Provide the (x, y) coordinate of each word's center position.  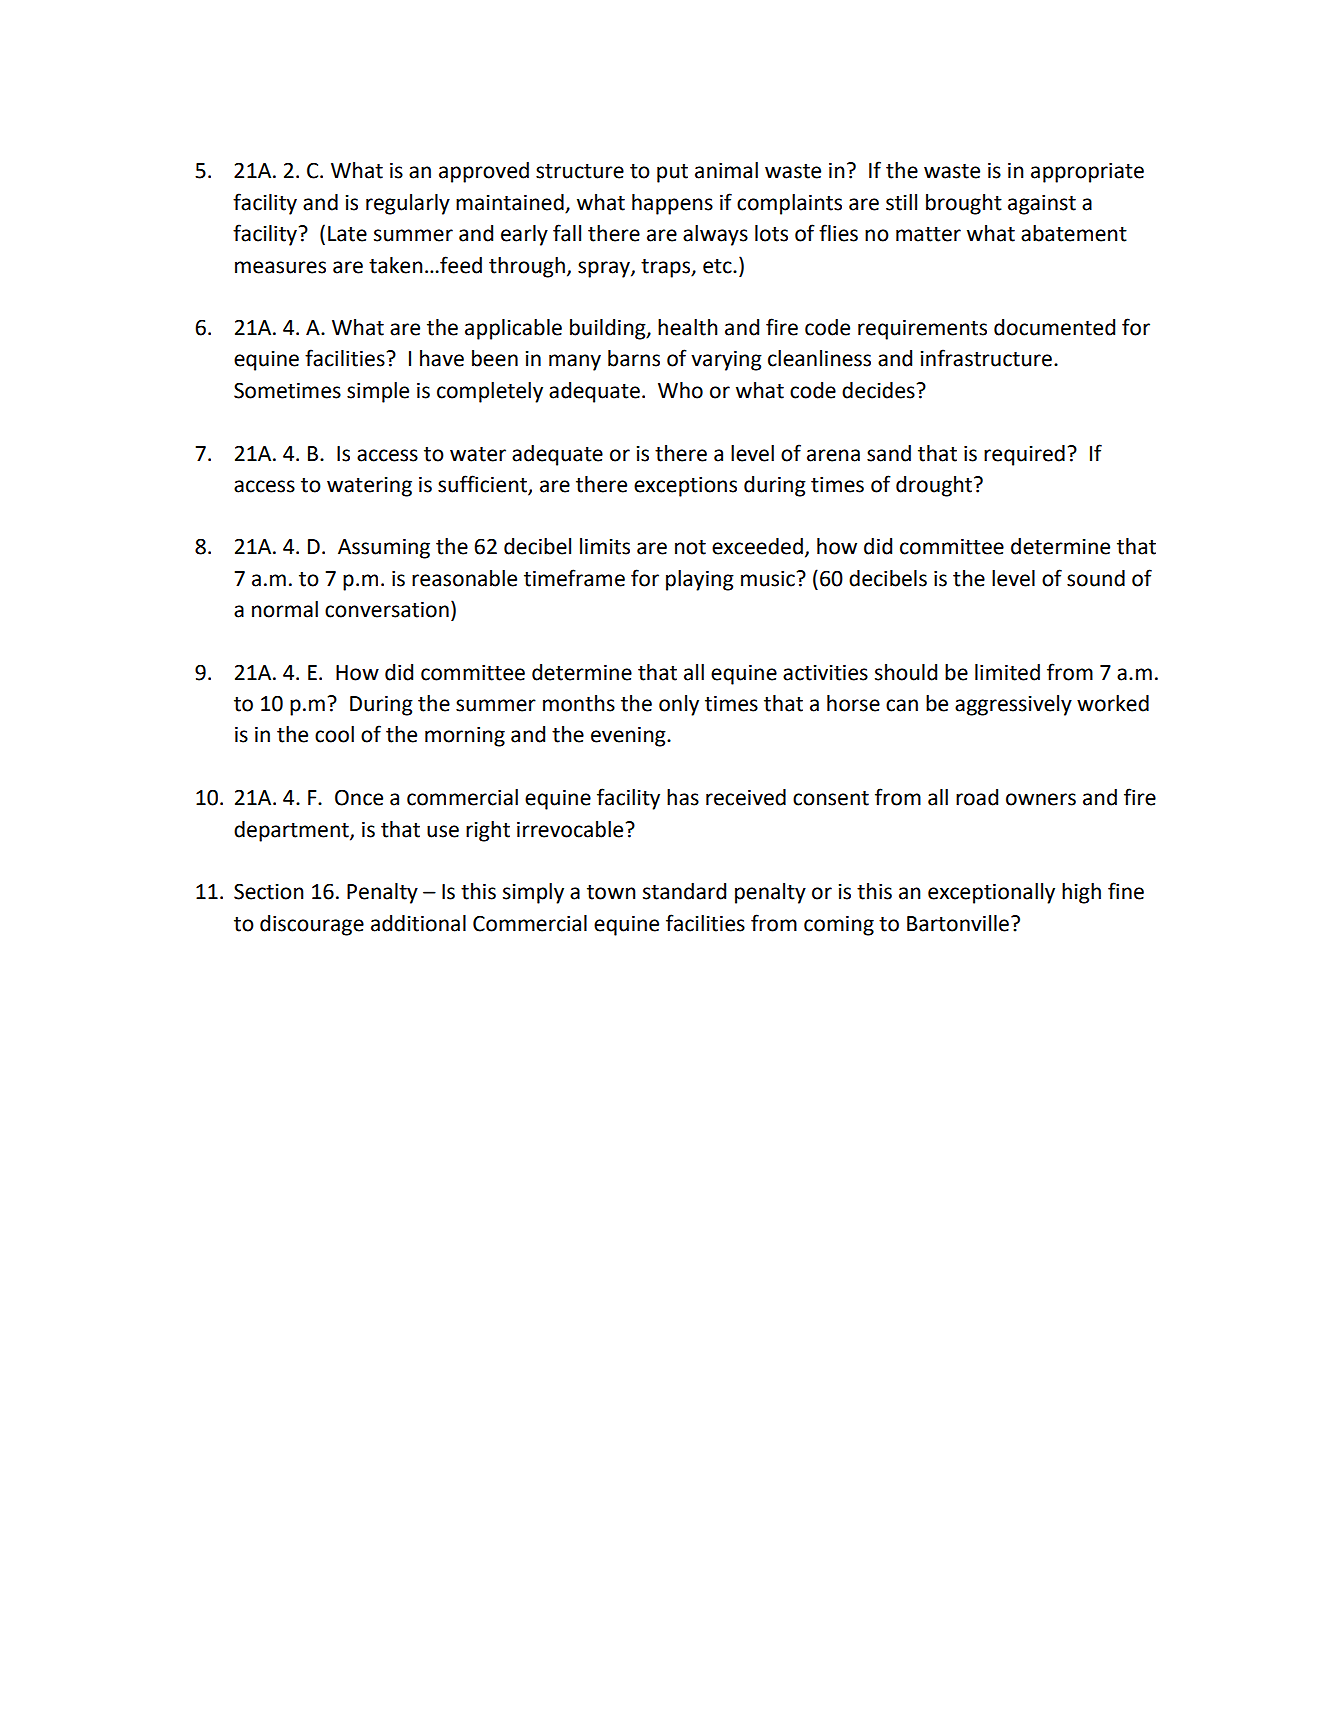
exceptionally (991, 893)
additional (418, 923)
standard (684, 891)
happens (672, 204)
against (1042, 204)
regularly (408, 204)
